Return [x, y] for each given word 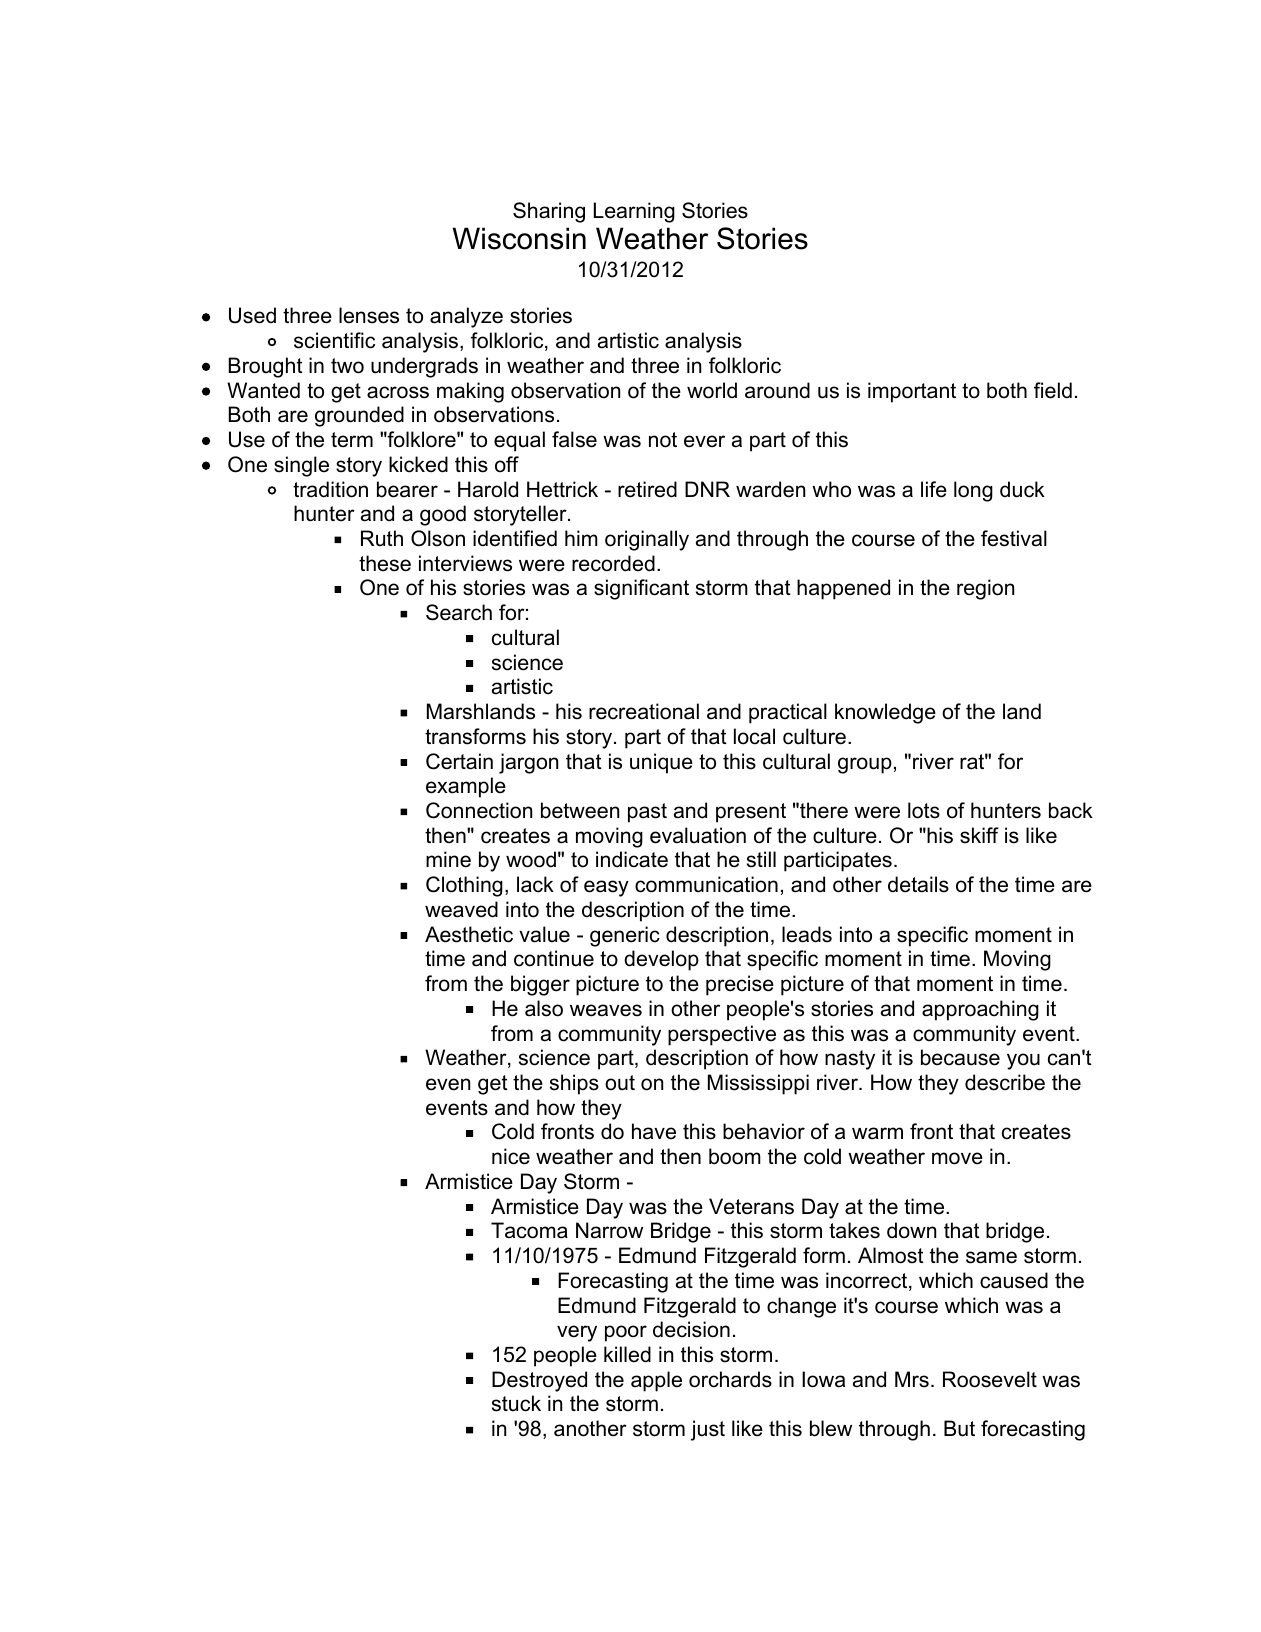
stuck [516, 1403]
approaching [980, 1010]
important [912, 392]
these [385, 563]
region [985, 589]
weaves [606, 1010]
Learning [634, 212]
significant [641, 589]
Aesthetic [469, 934]
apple [656, 1381]
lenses [369, 315]
